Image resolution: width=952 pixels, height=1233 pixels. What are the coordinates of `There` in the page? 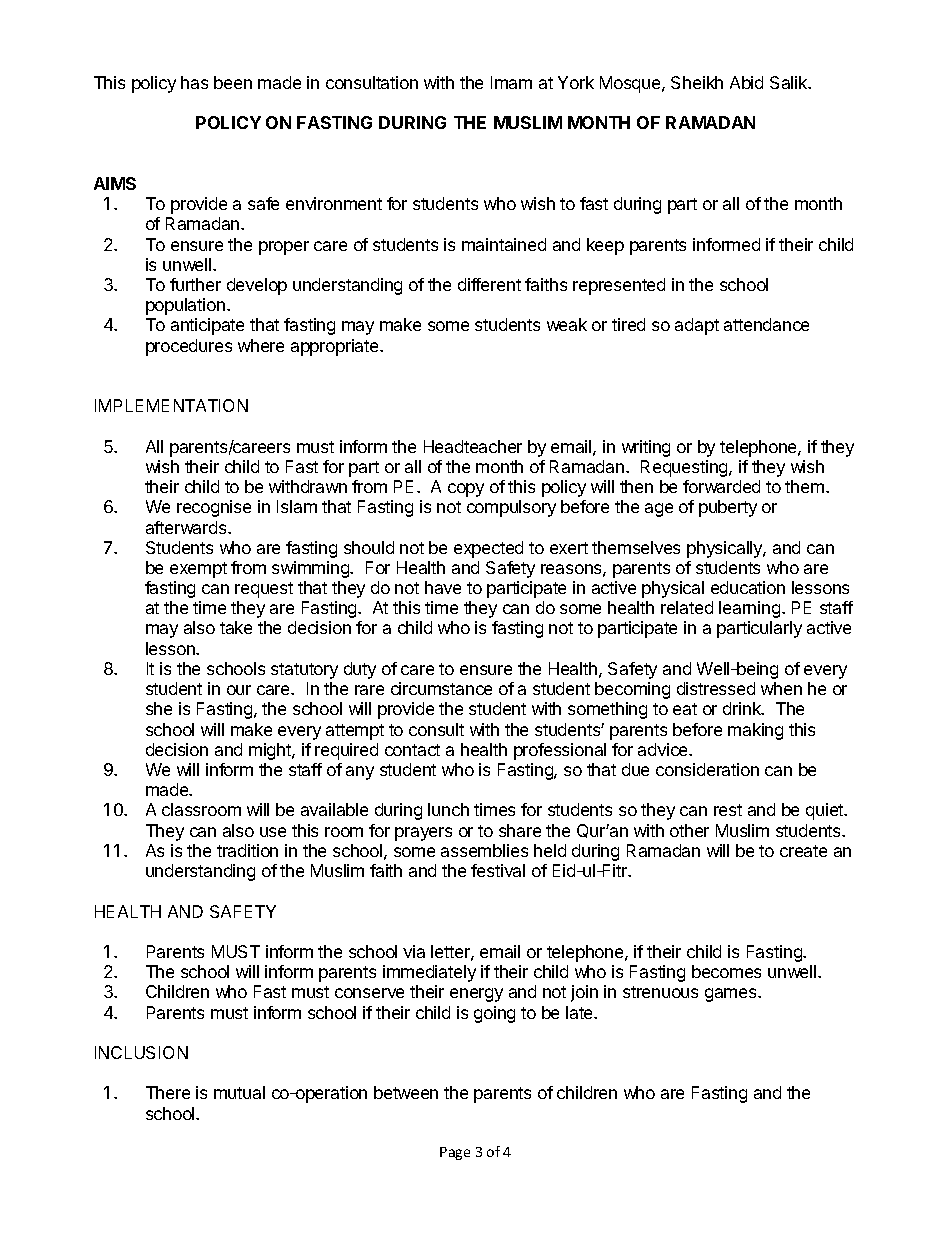 It's located at (168, 1092).
